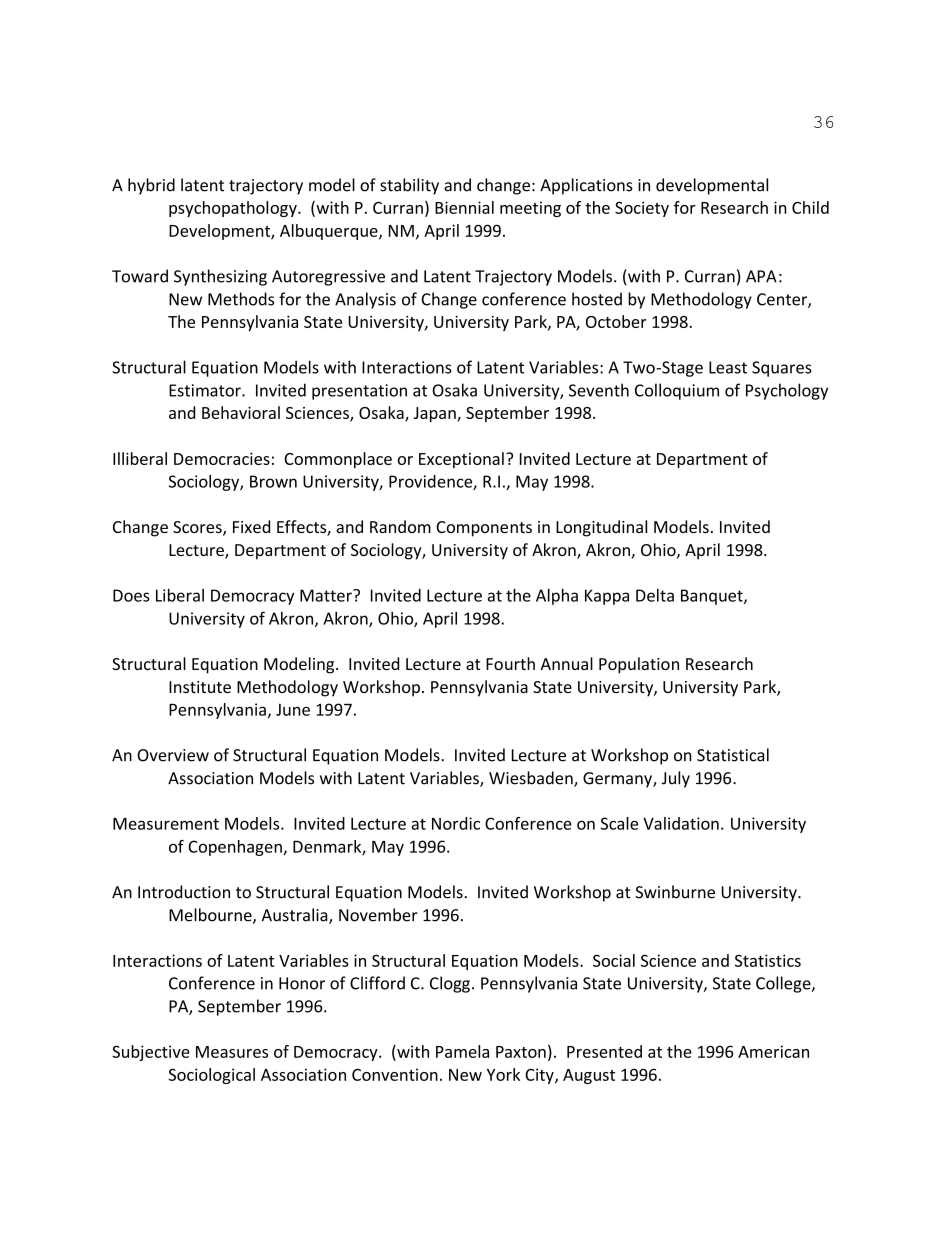  Describe the element at coordinates (456, 823) in the screenshot. I see `Nordic` at that location.
